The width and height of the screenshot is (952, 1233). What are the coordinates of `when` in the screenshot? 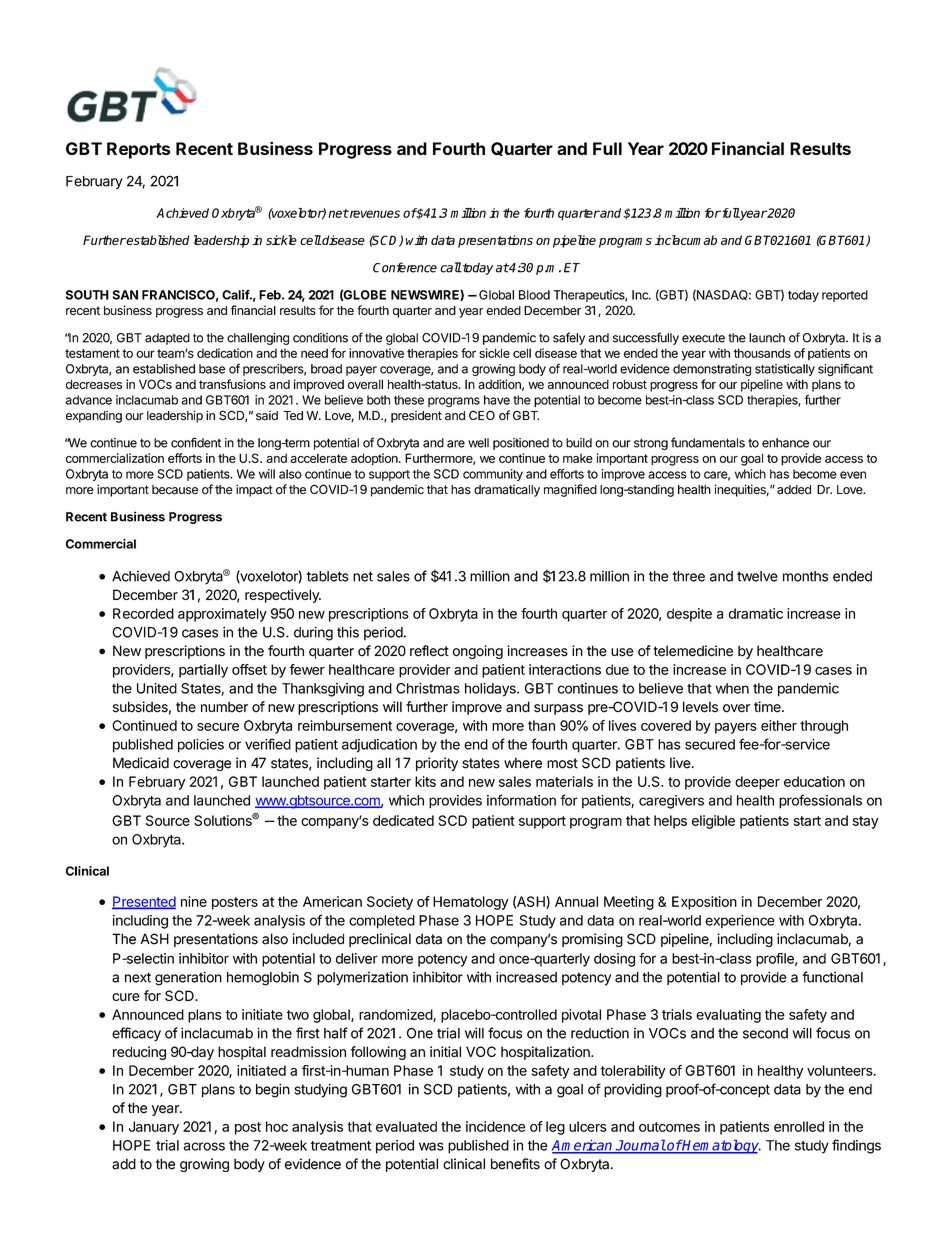 It's located at (732, 688).
